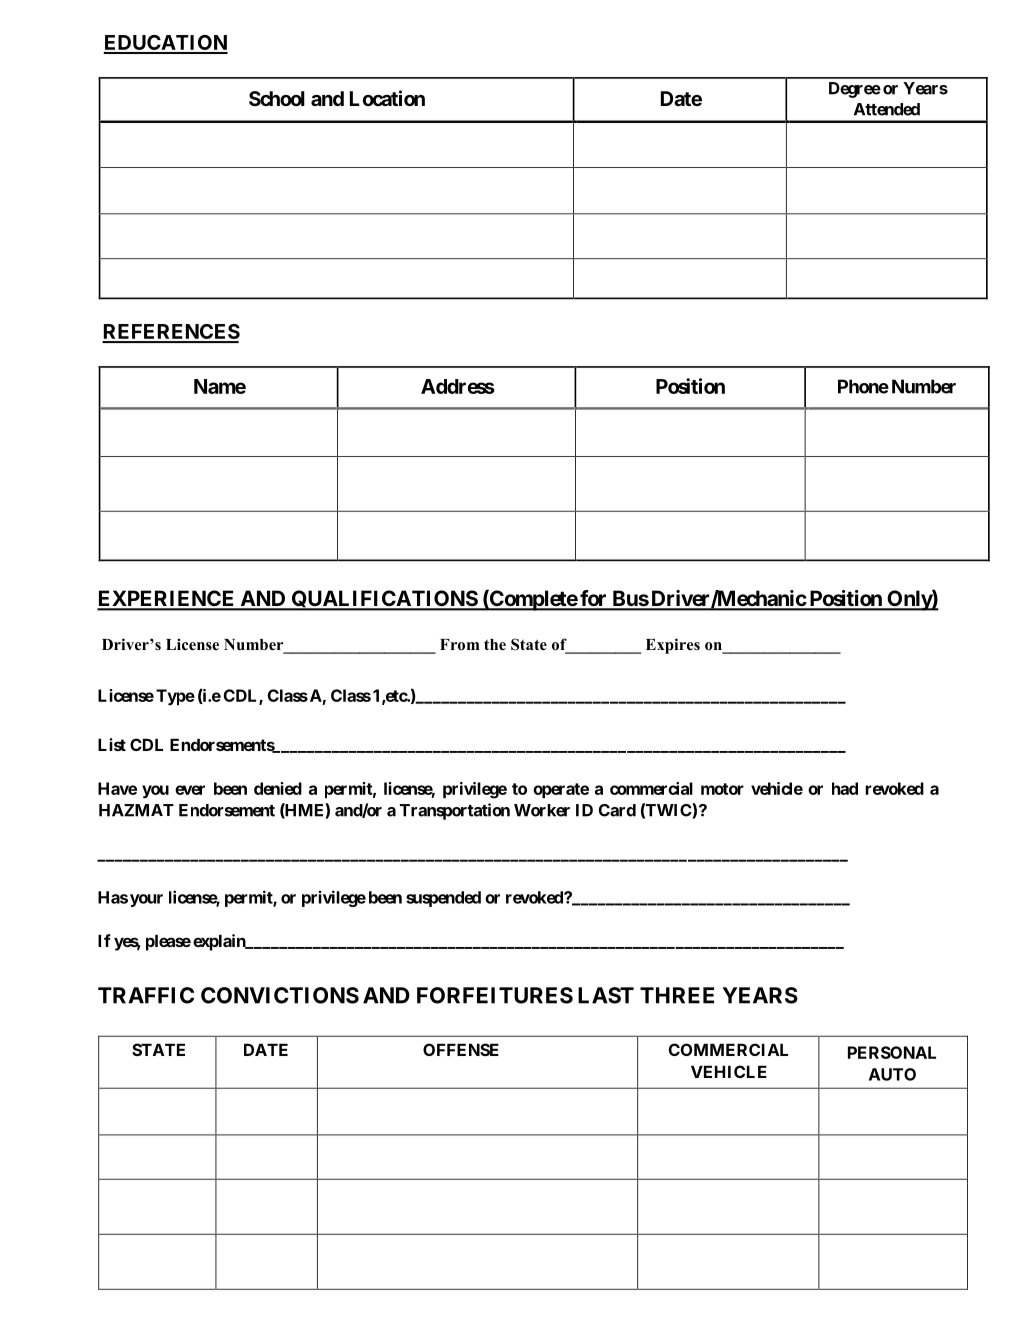 The image size is (1032, 1335). Describe the element at coordinates (461, 1049) in the document. I see `OFFENSE` at that location.
